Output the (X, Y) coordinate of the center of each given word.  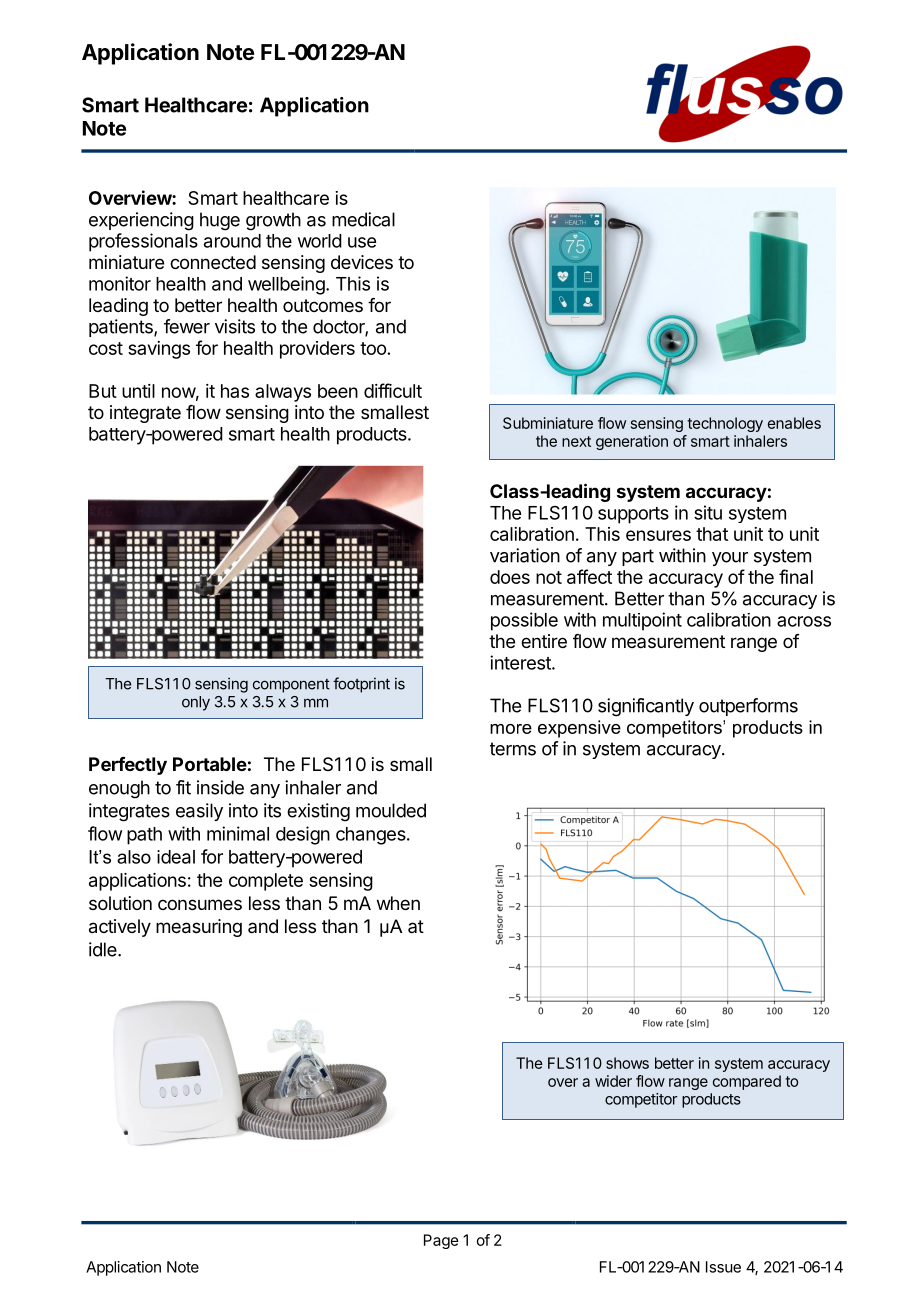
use (362, 242)
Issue (723, 1267)
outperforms (748, 707)
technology (725, 424)
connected (213, 262)
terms (513, 749)
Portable (210, 764)
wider (613, 1081)
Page (441, 1241)
